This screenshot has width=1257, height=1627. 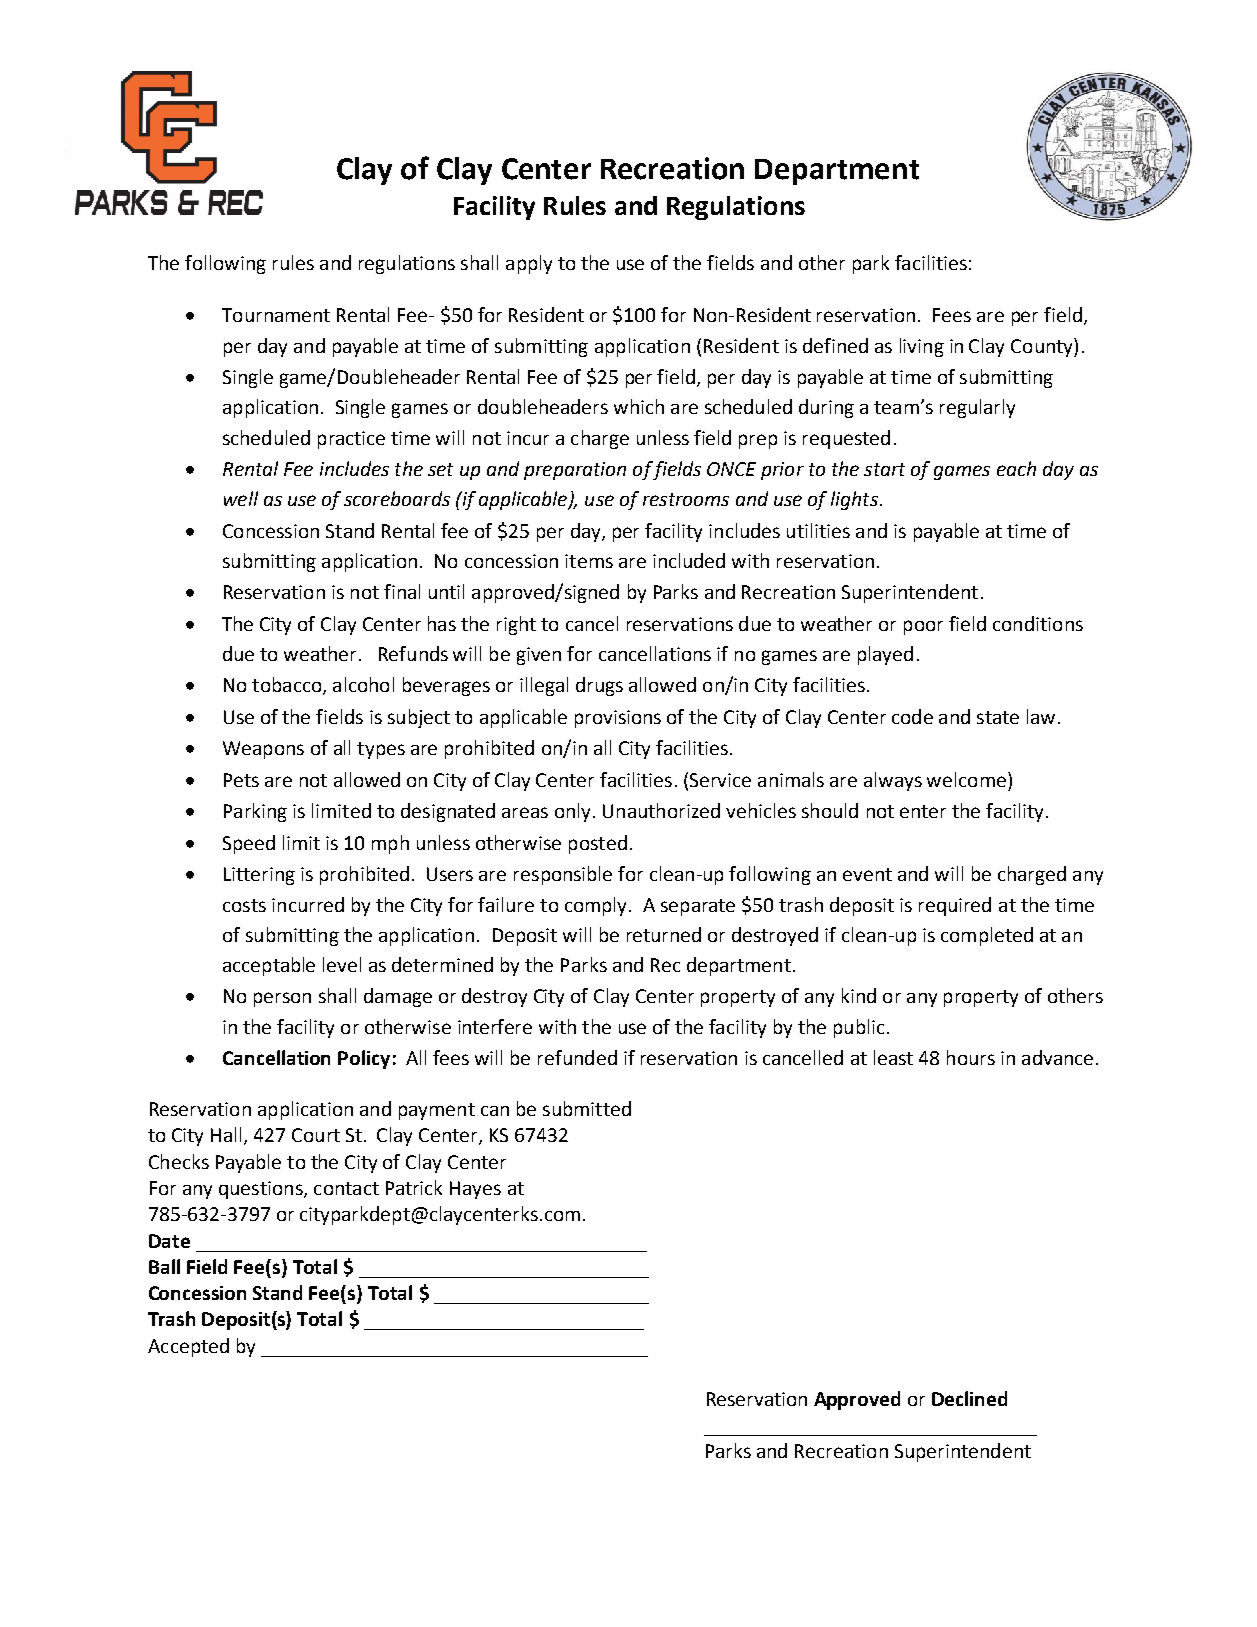 What do you see at coordinates (276, 315) in the screenshot?
I see `Tournament` at bounding box center [276, 315].
